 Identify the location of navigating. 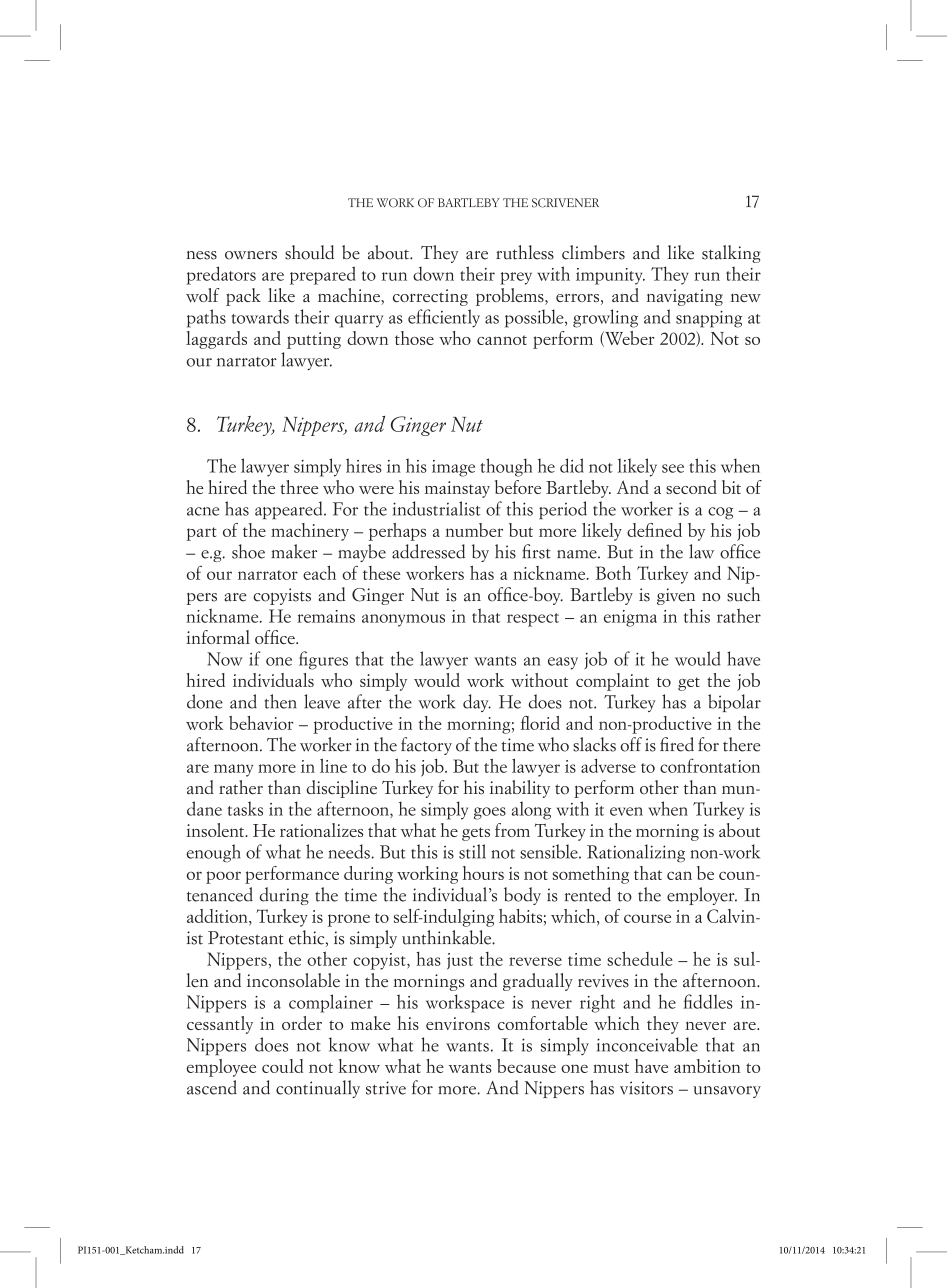
(684, 297).
